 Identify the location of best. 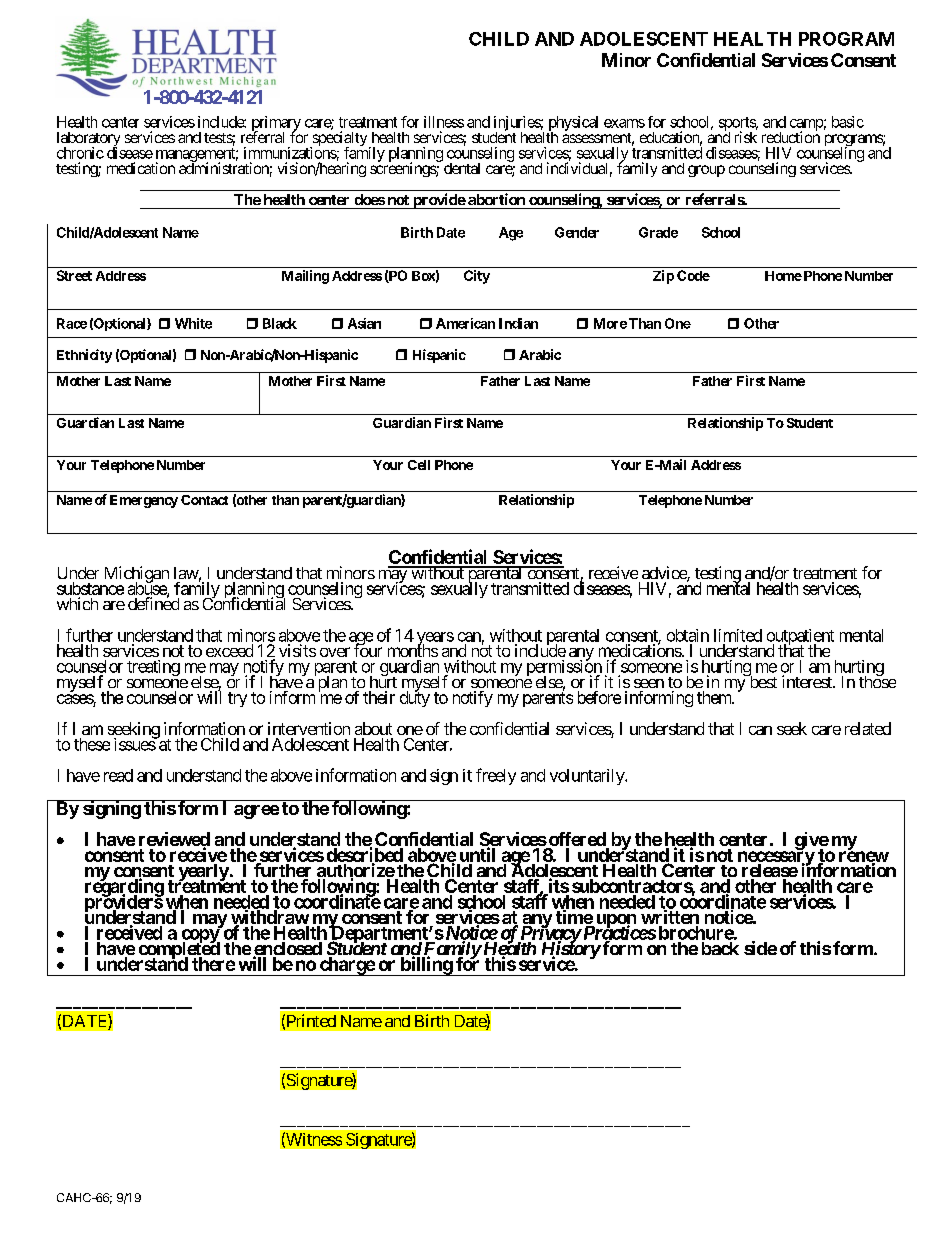
(762, 681).
